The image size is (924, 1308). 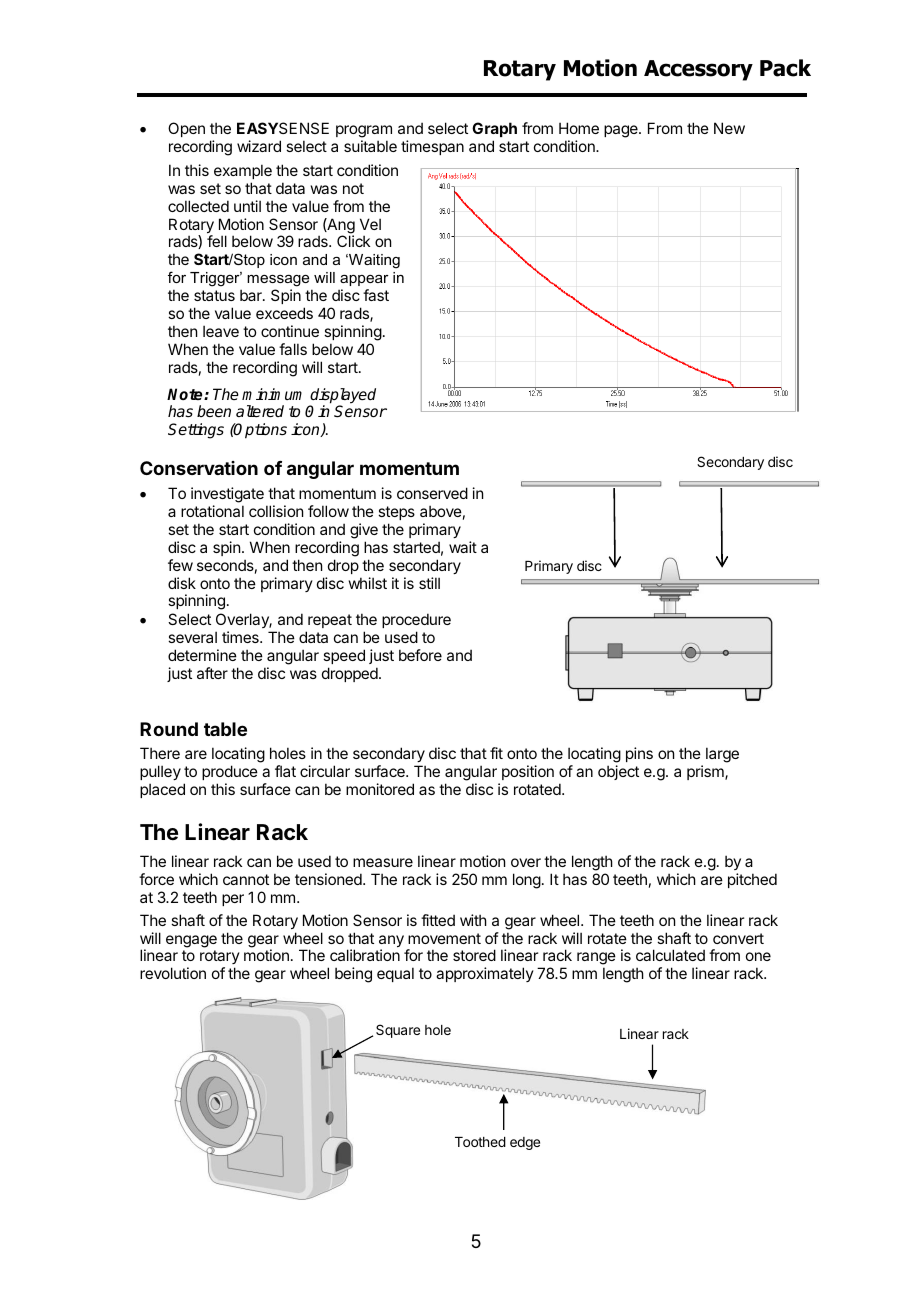 What do you see at coordinates (186, 129) in the page?
I see `Open` at bounding box center [186, 129].
